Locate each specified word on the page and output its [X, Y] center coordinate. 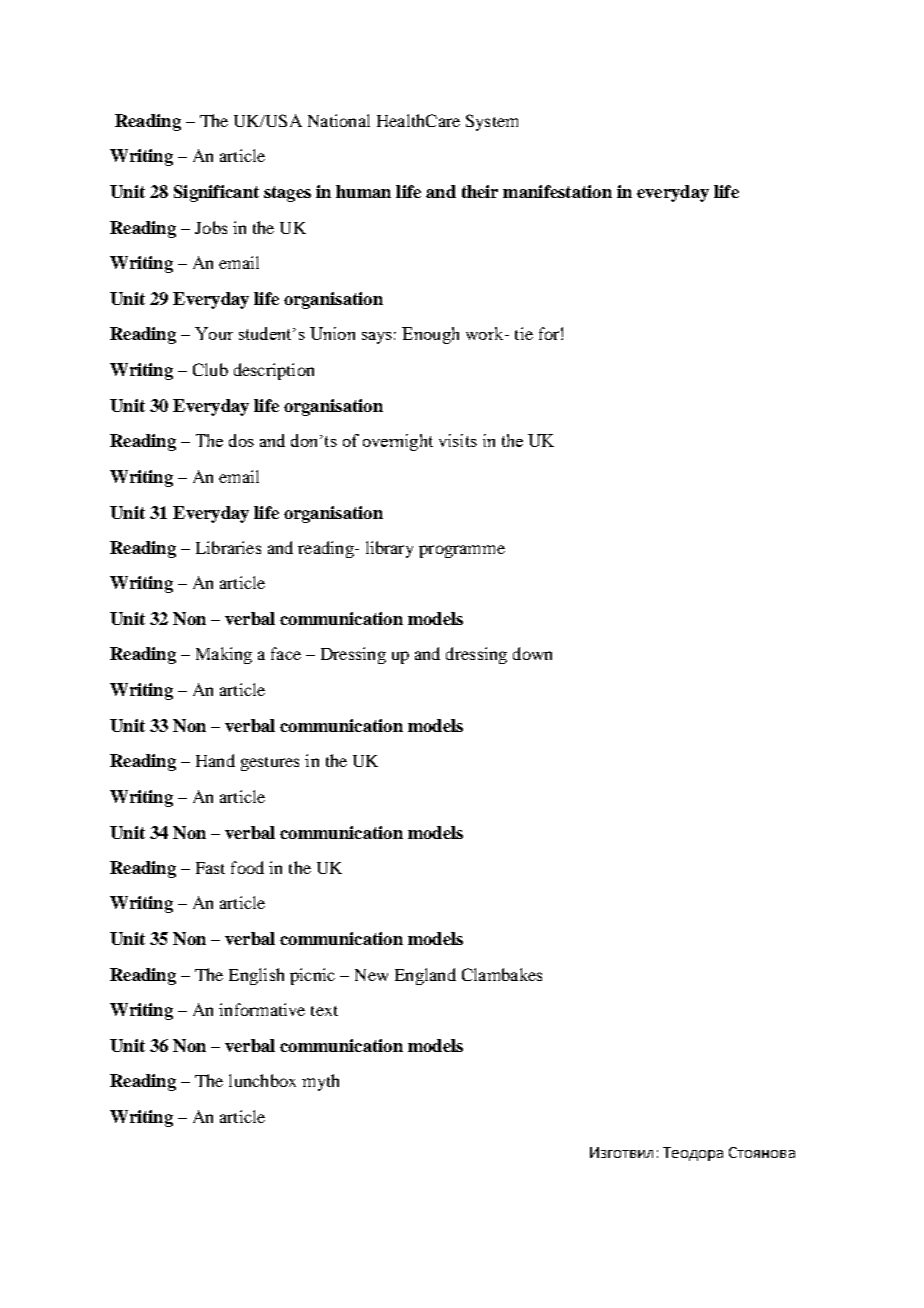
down [532, 653]
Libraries [228, 547]
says [377, 338]
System [492, 122]
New [371, 975]
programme [462, 551]
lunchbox [262, 1080]
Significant [216, 193]
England [425, 976]
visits [458, 440]
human [363, 191]
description [274, 371]
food [247, 867]
